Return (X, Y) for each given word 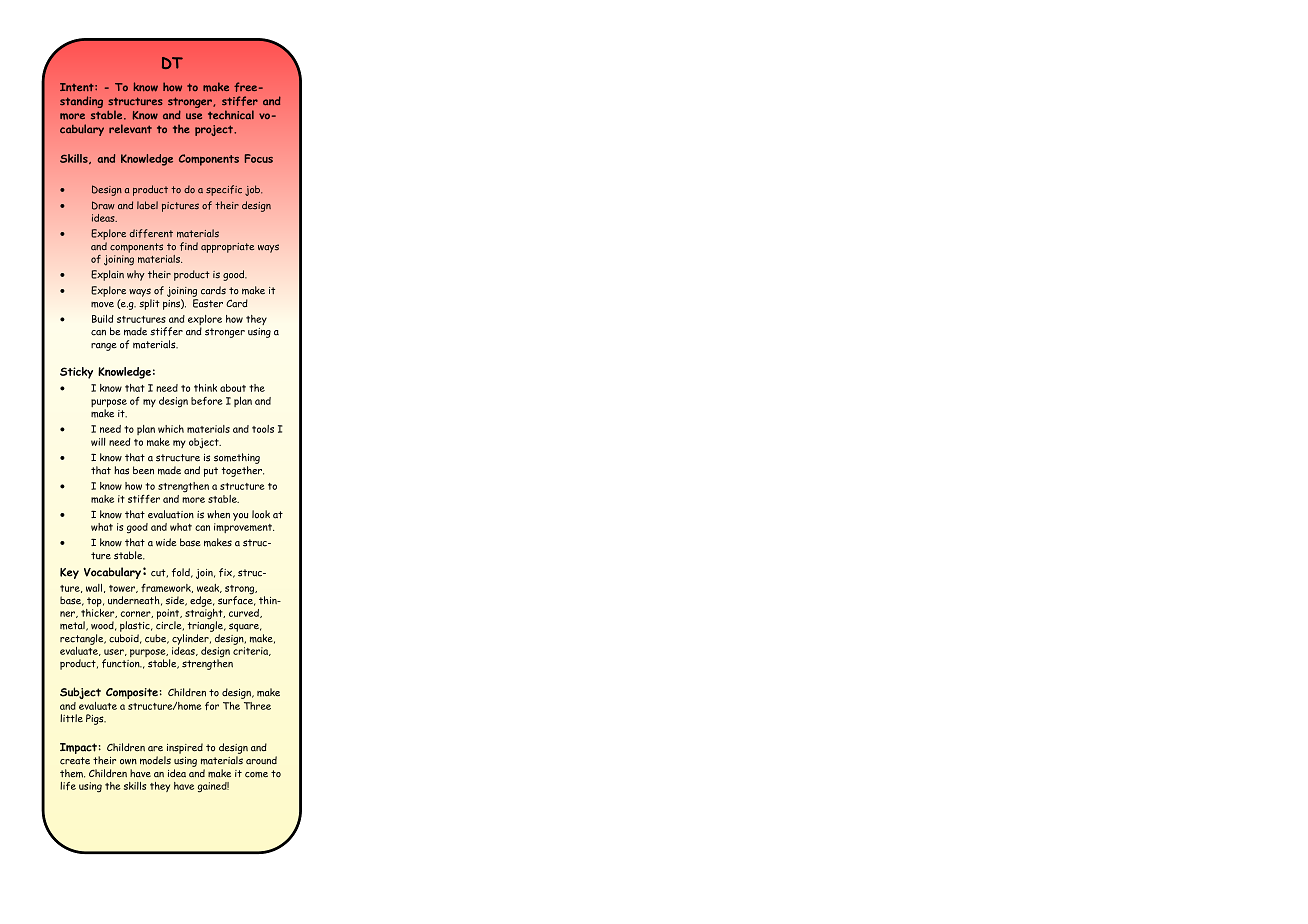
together (243, 471)
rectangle (83, 639)
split (149, 304)
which (171, 429)
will (98, 442)
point (169, 615)
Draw (103, 205)
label (147, 205)
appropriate (227, 248)
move (102, 305)
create (75, 761)
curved (245, 613)
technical (231, 115)
